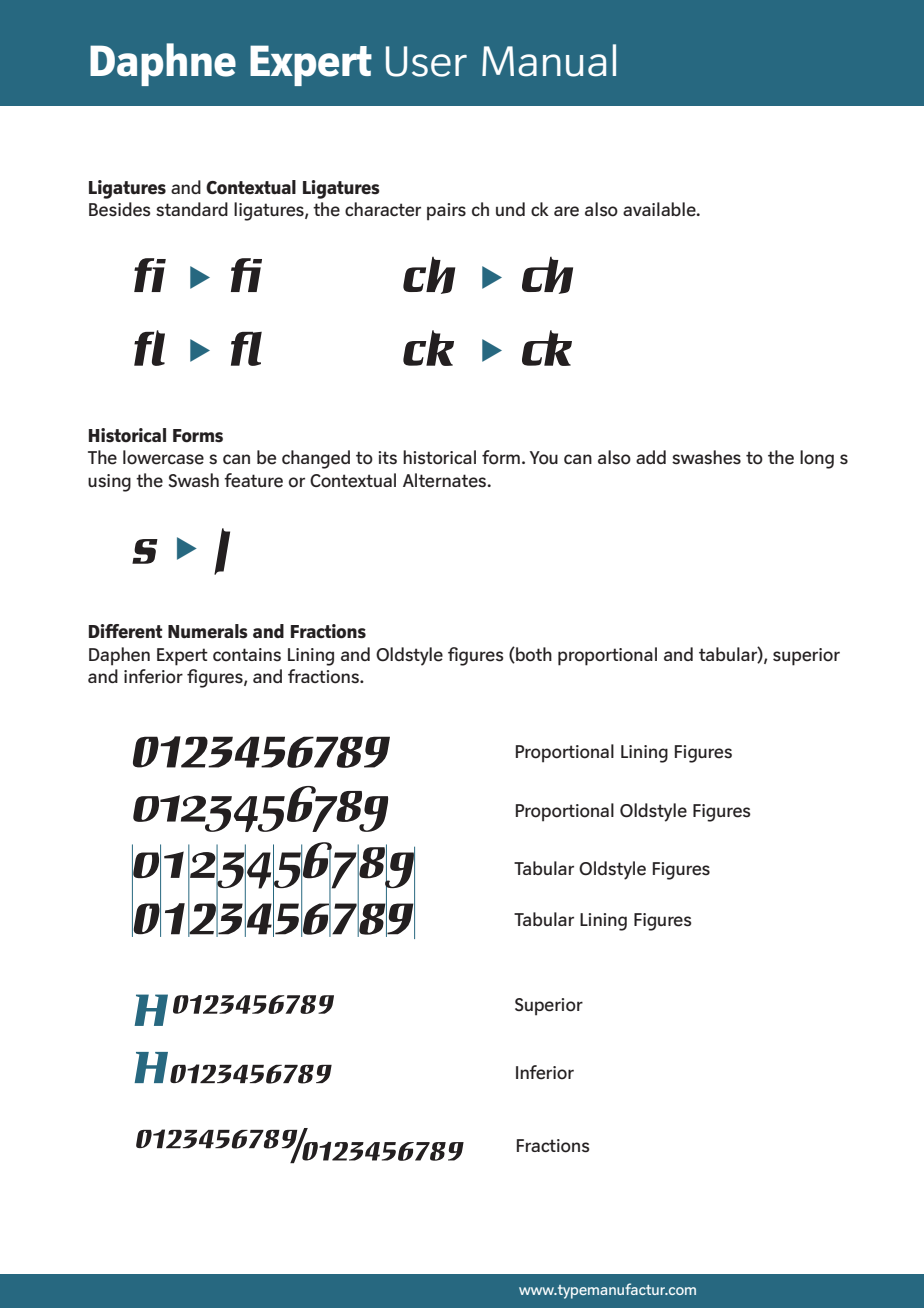 The height and width of the screenshot is (1308, 924). I want to click on Daphne, so click(163, 64).
